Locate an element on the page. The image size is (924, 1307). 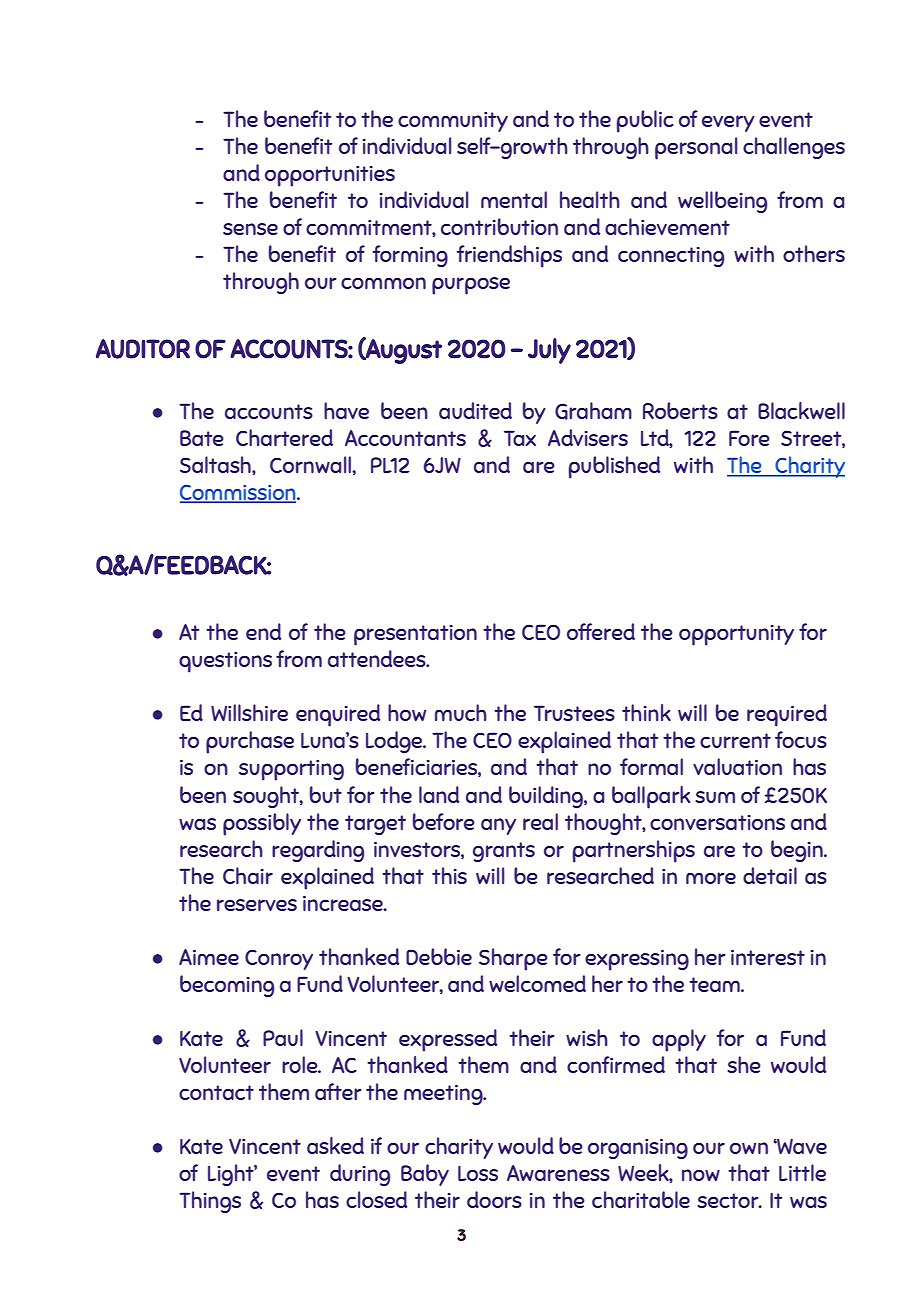
Things is located at coordinates (210, 1202).
